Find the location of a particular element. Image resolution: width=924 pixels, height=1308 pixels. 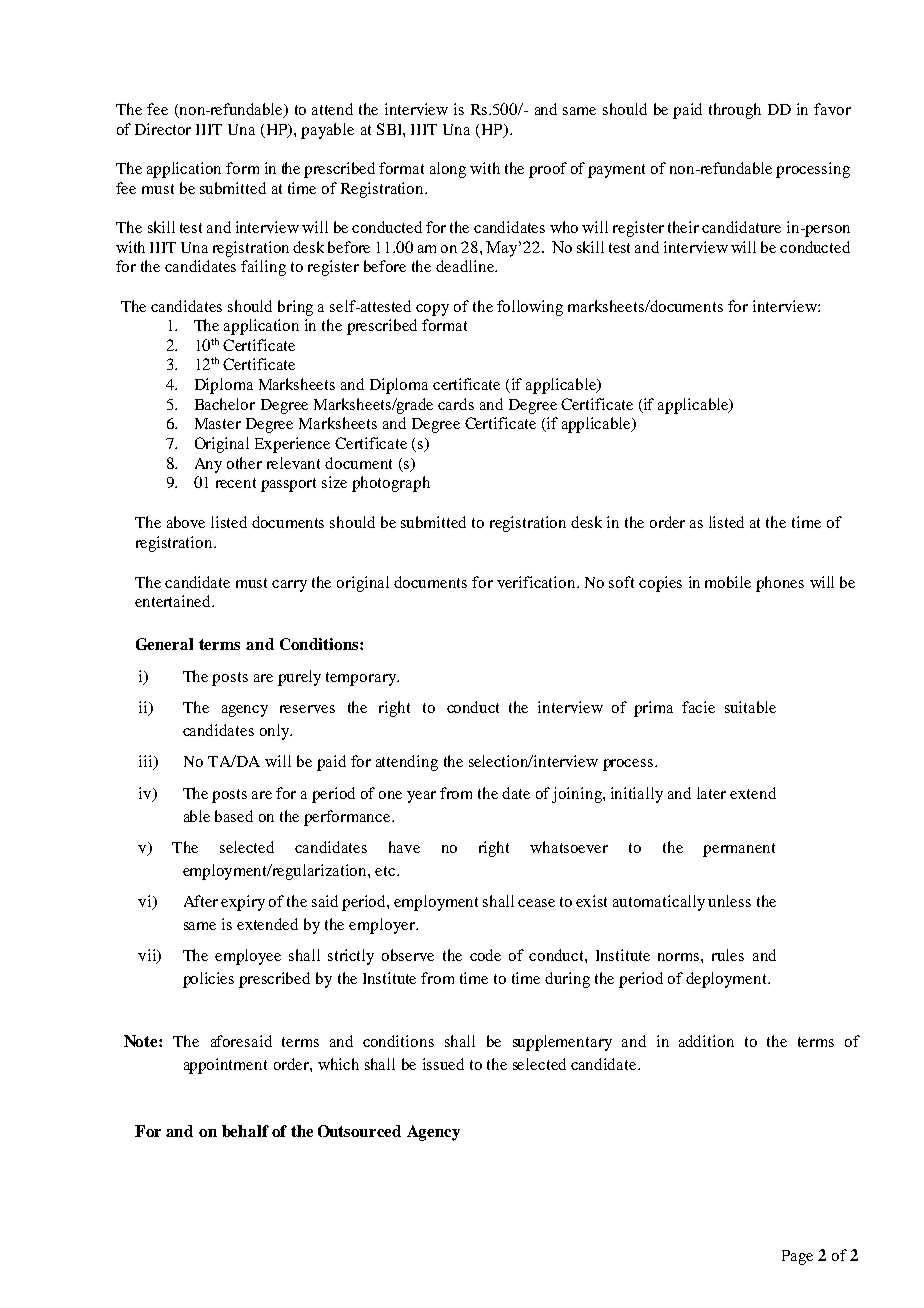

along is located at coordinates (448, 170).
